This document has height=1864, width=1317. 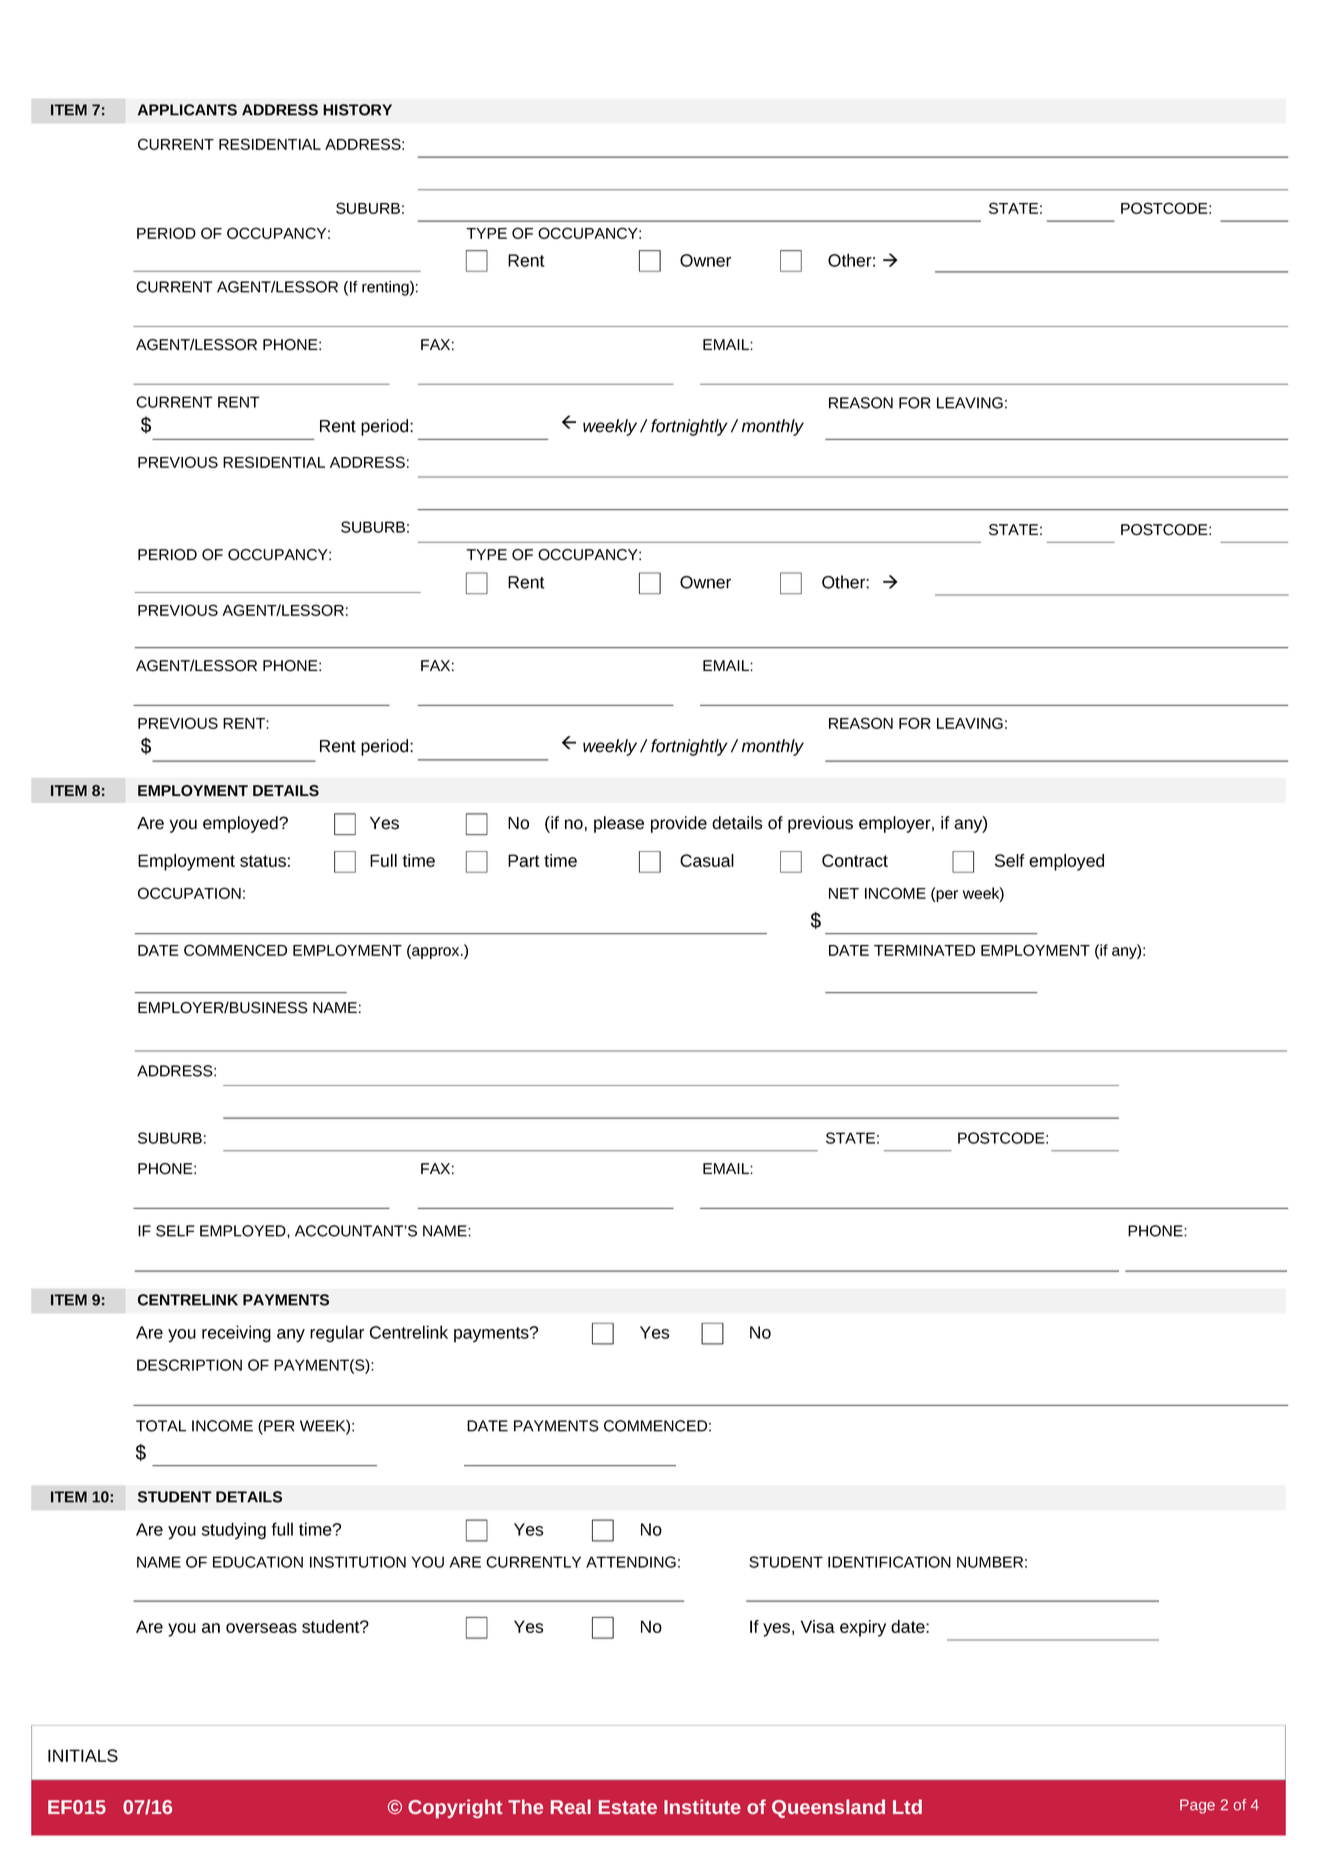 I want to click on INITIALS, so click(x=83, y=1755).
